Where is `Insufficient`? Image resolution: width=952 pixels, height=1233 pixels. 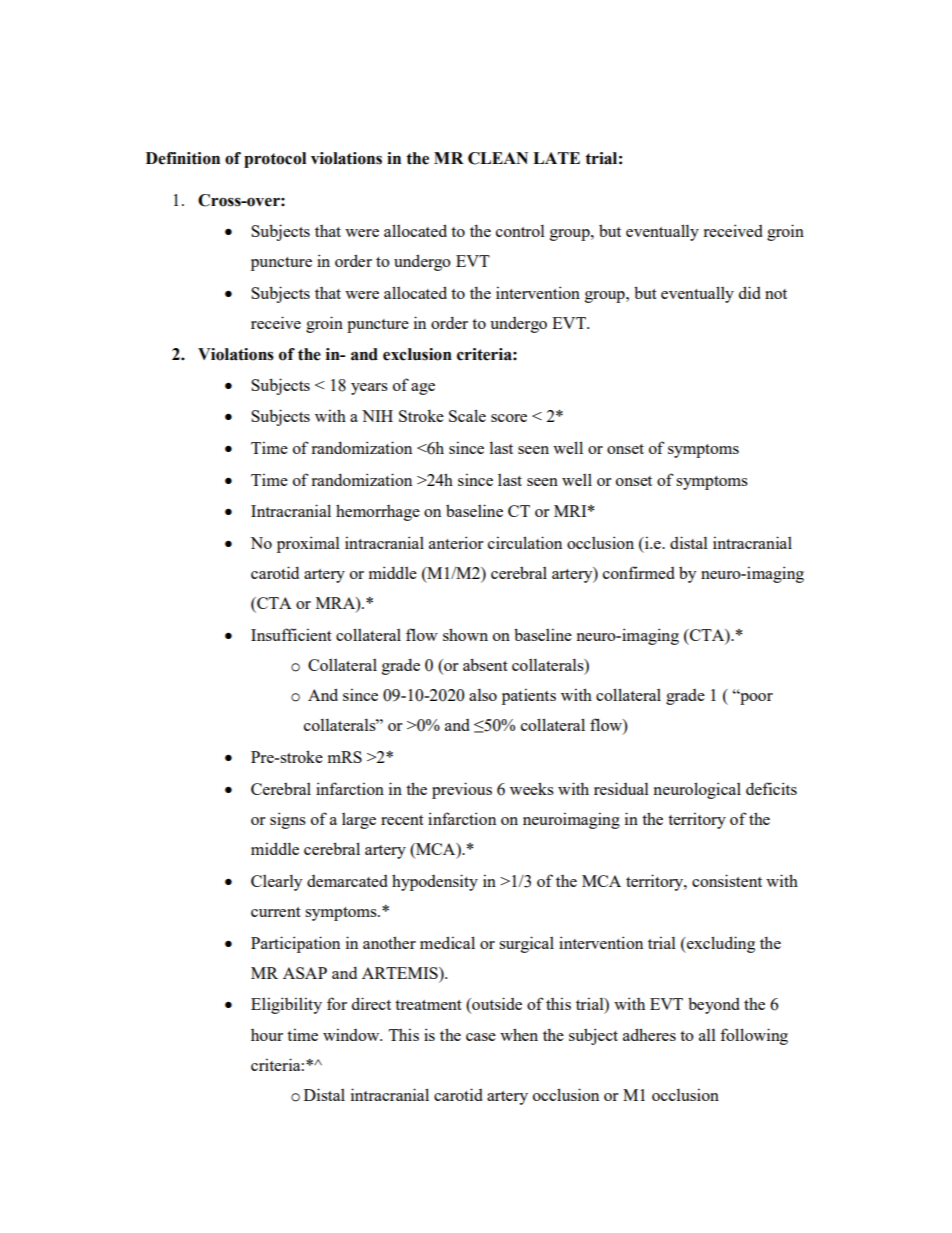 Insufficient is located at coordinates (291, 634).
